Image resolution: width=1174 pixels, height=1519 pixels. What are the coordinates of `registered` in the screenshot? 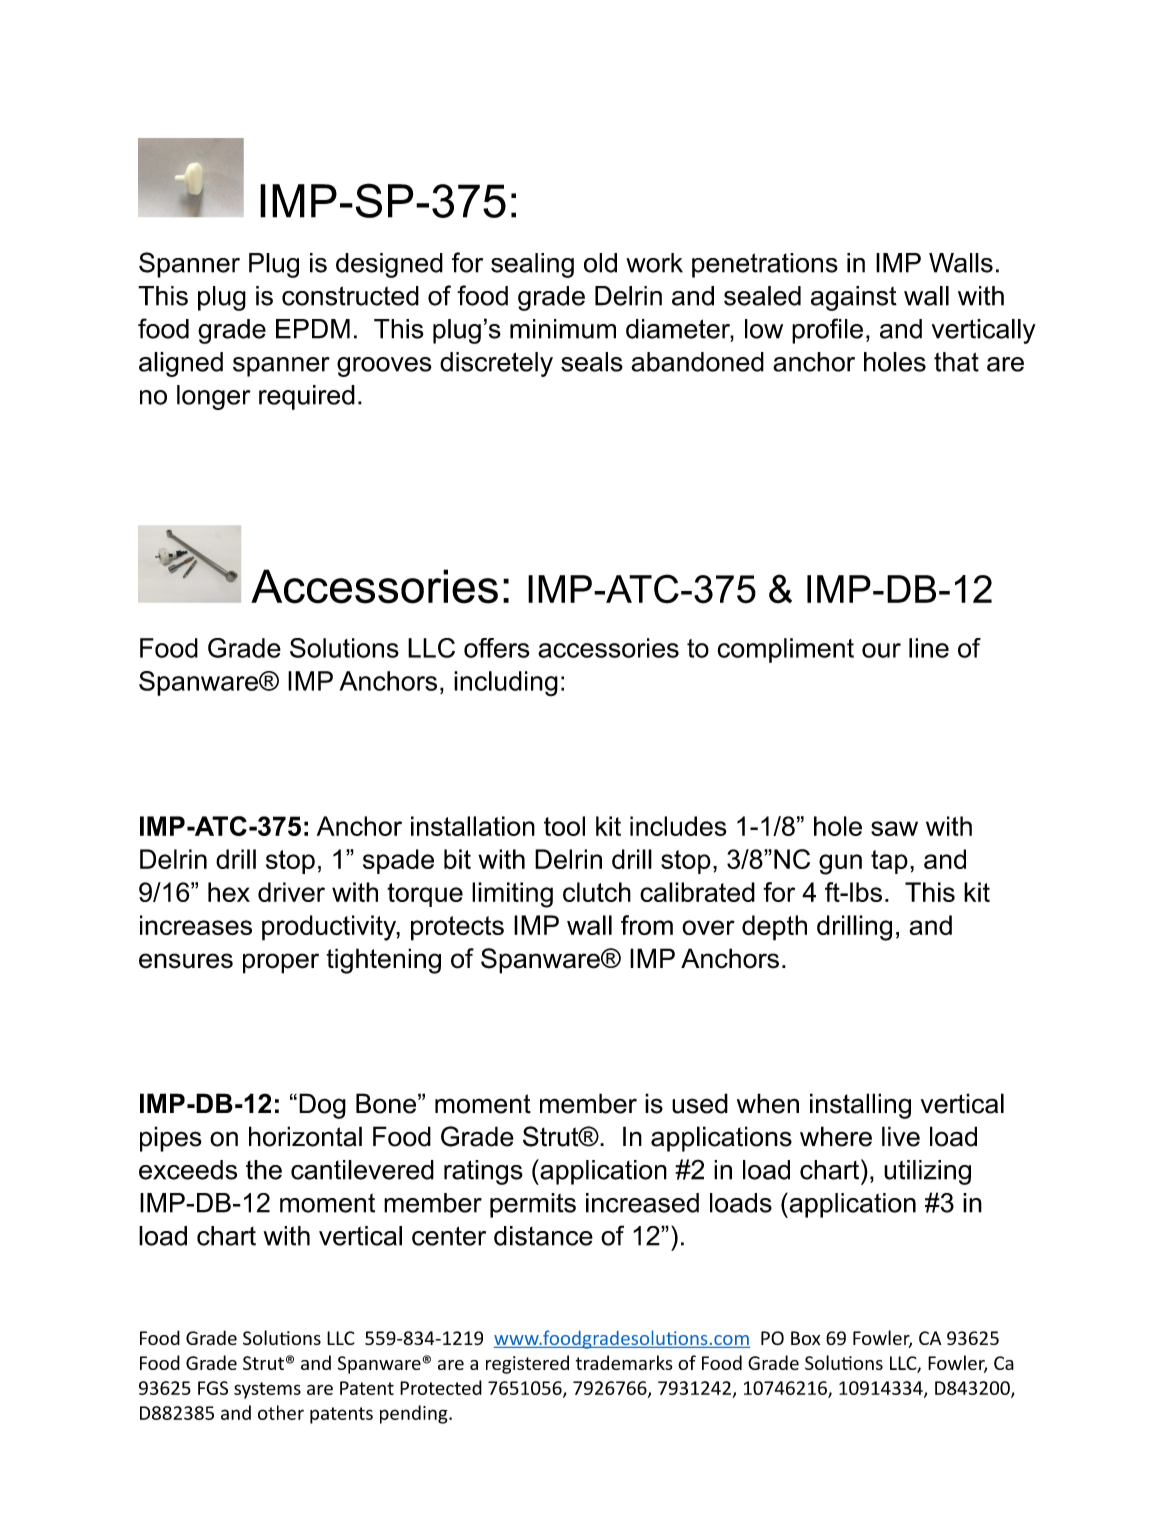 It's located at (527, 1364).
